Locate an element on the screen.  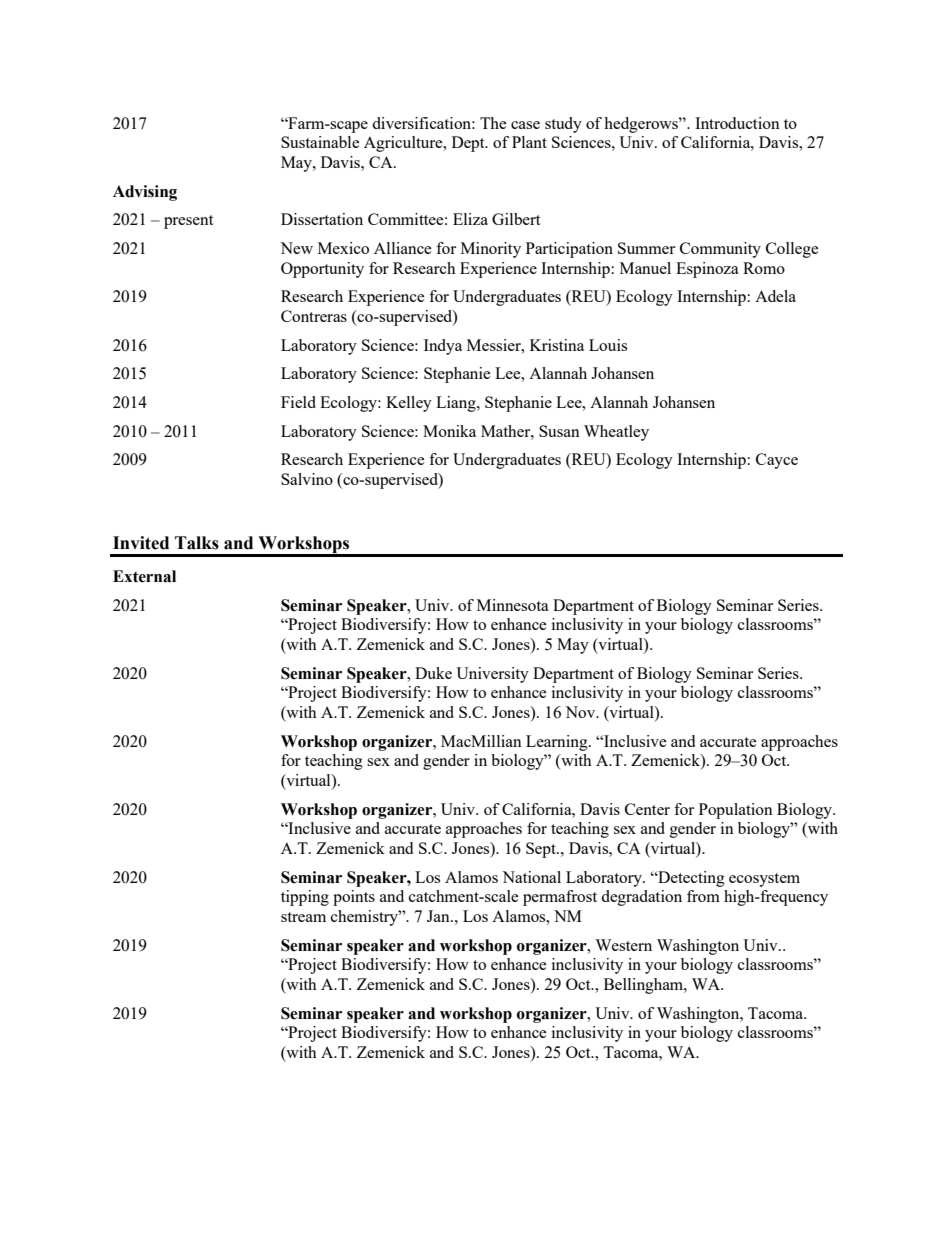
stream is located at coordinates (303, 917).
